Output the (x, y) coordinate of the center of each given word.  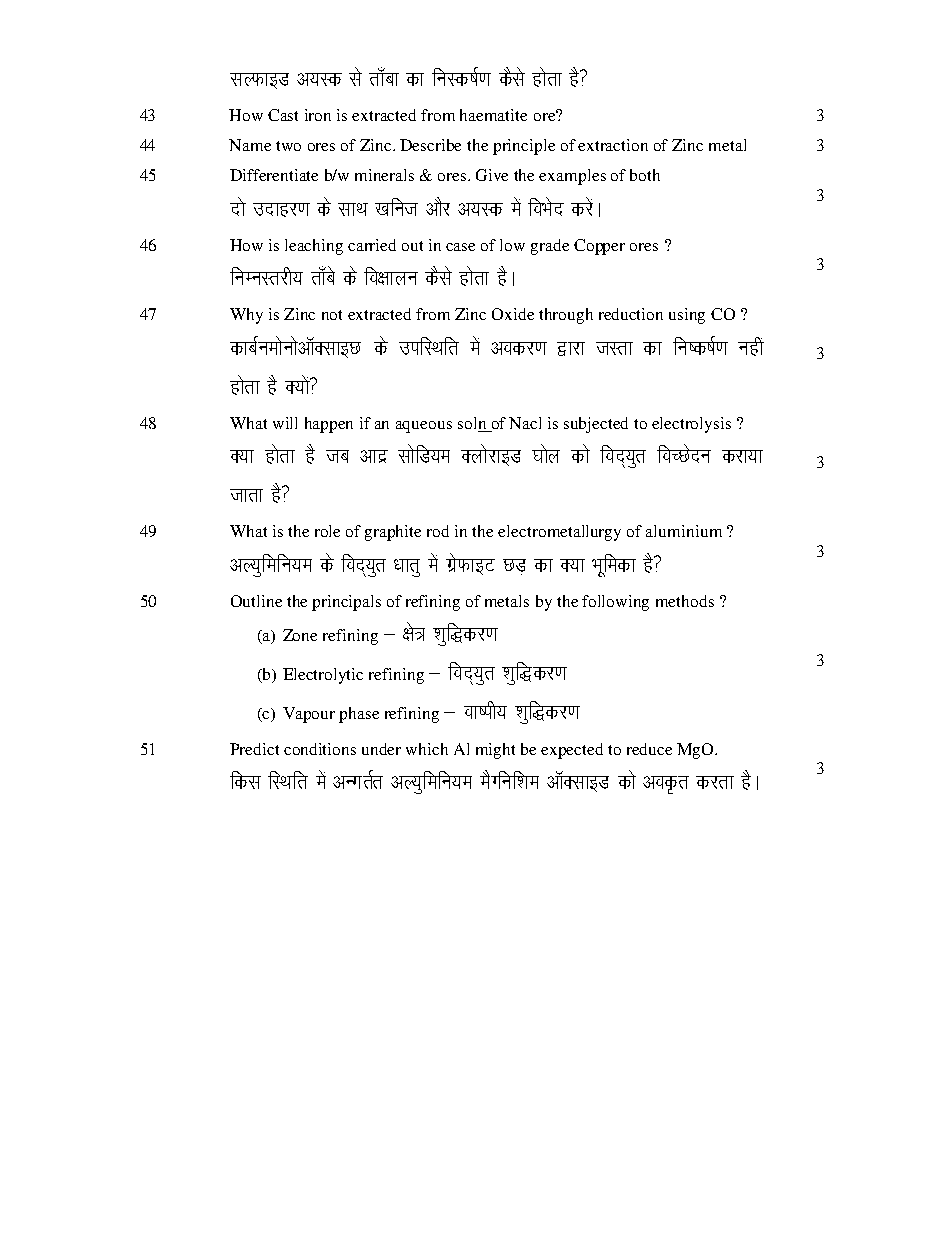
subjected (596, 425)
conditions (320, 749)
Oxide (513, 314)
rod (438, 531)
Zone (300, 635)
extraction (613, 145)
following (615, 603)
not (332, 315)
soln (473, 424)
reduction (631, 314)
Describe (430, 145)
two (288, 146)
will (285, 423)
